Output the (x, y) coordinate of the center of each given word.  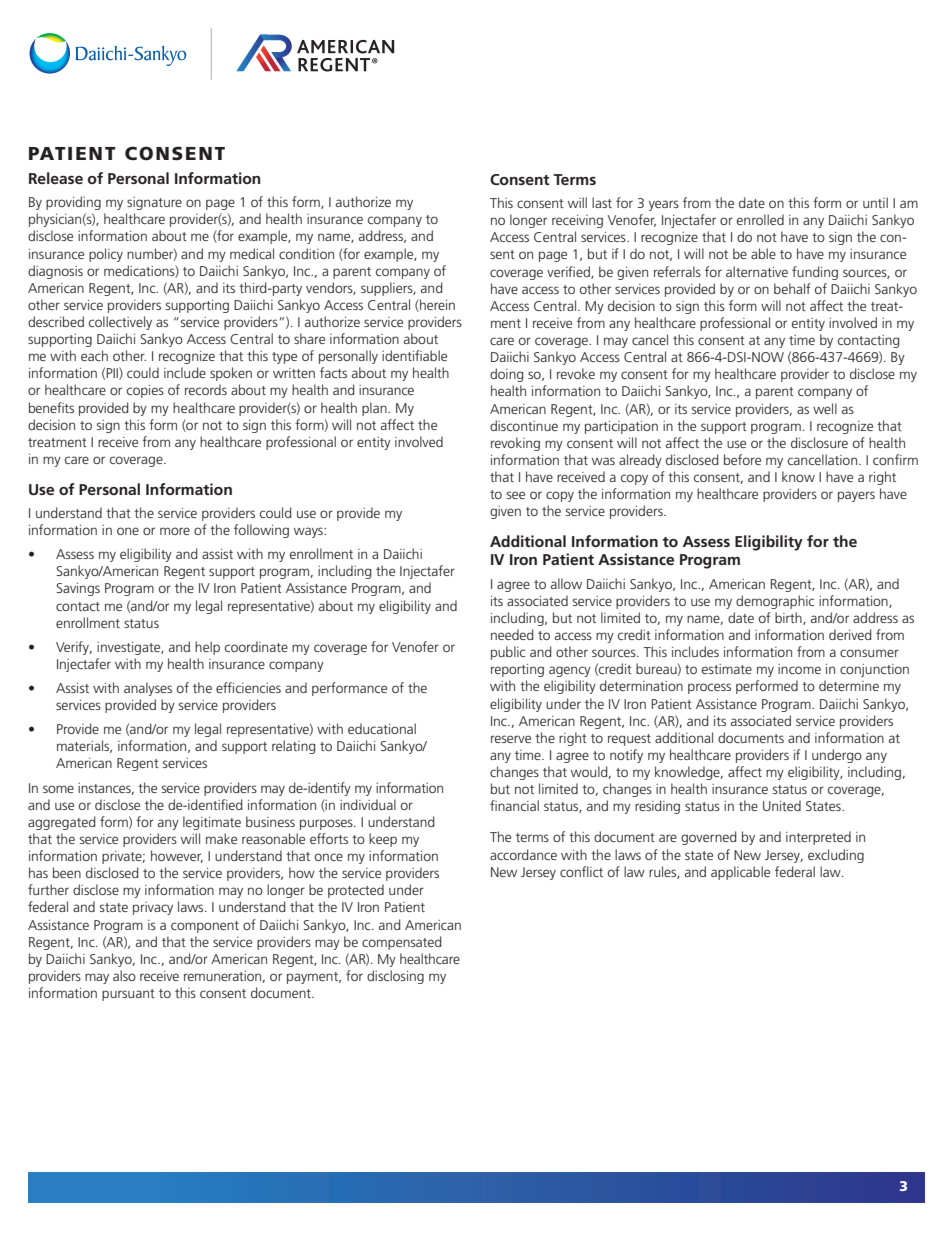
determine (849, 685)
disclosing (395, 977)
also (124, 975)
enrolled (760, 219)
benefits (51, 407)
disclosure (819, 442)
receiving (577, 221)
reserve (511, 739)
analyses (148, 689)
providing (73, 203)
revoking (515, 444)
